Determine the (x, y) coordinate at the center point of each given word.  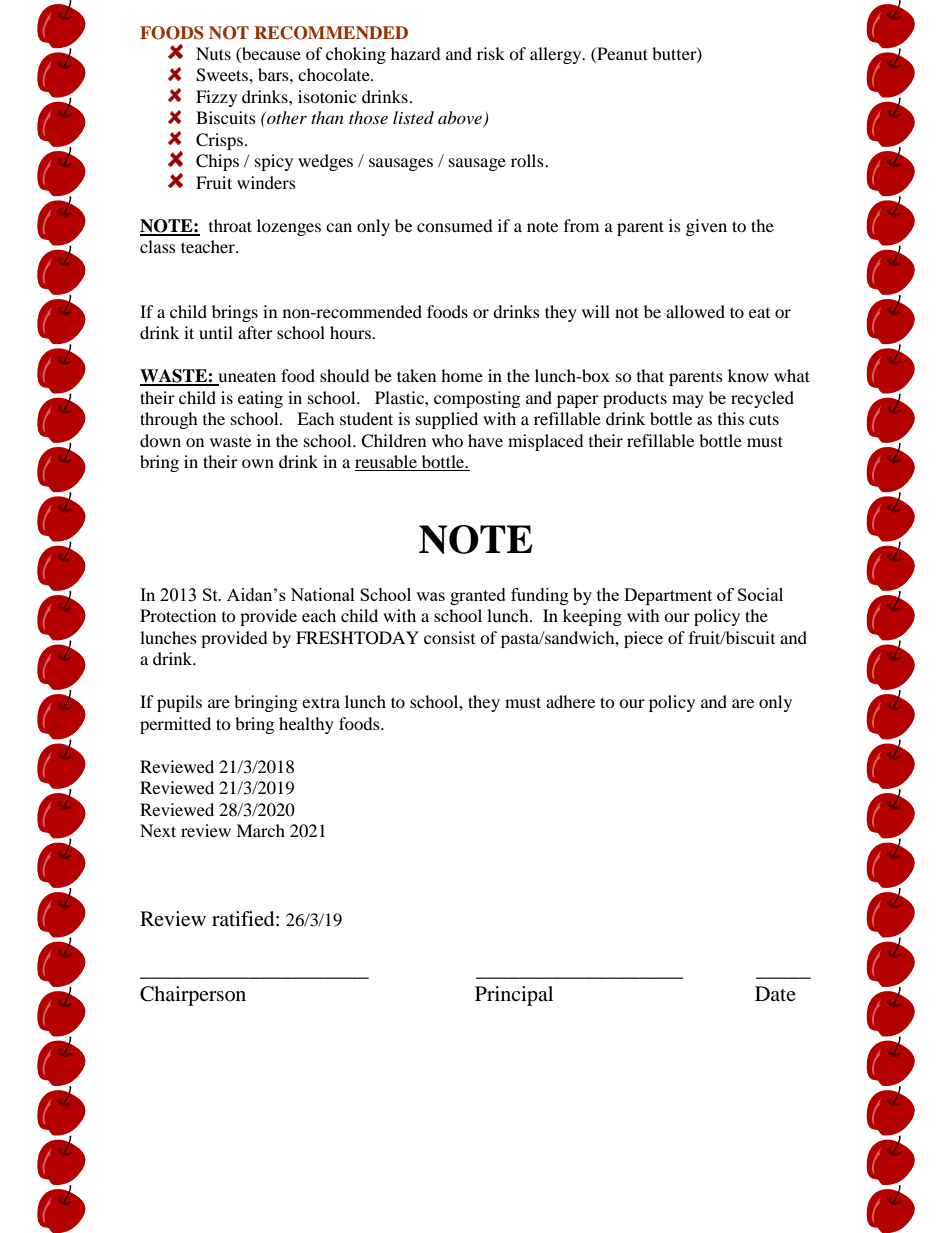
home (462, 375)
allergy (557, 55)
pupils (179, 703)
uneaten (246, 378)
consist (449, 637)
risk (491, 53)
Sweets (223, 75)
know (748, 375)
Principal (514, 996)
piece (643, 639)
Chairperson (193, 996)
